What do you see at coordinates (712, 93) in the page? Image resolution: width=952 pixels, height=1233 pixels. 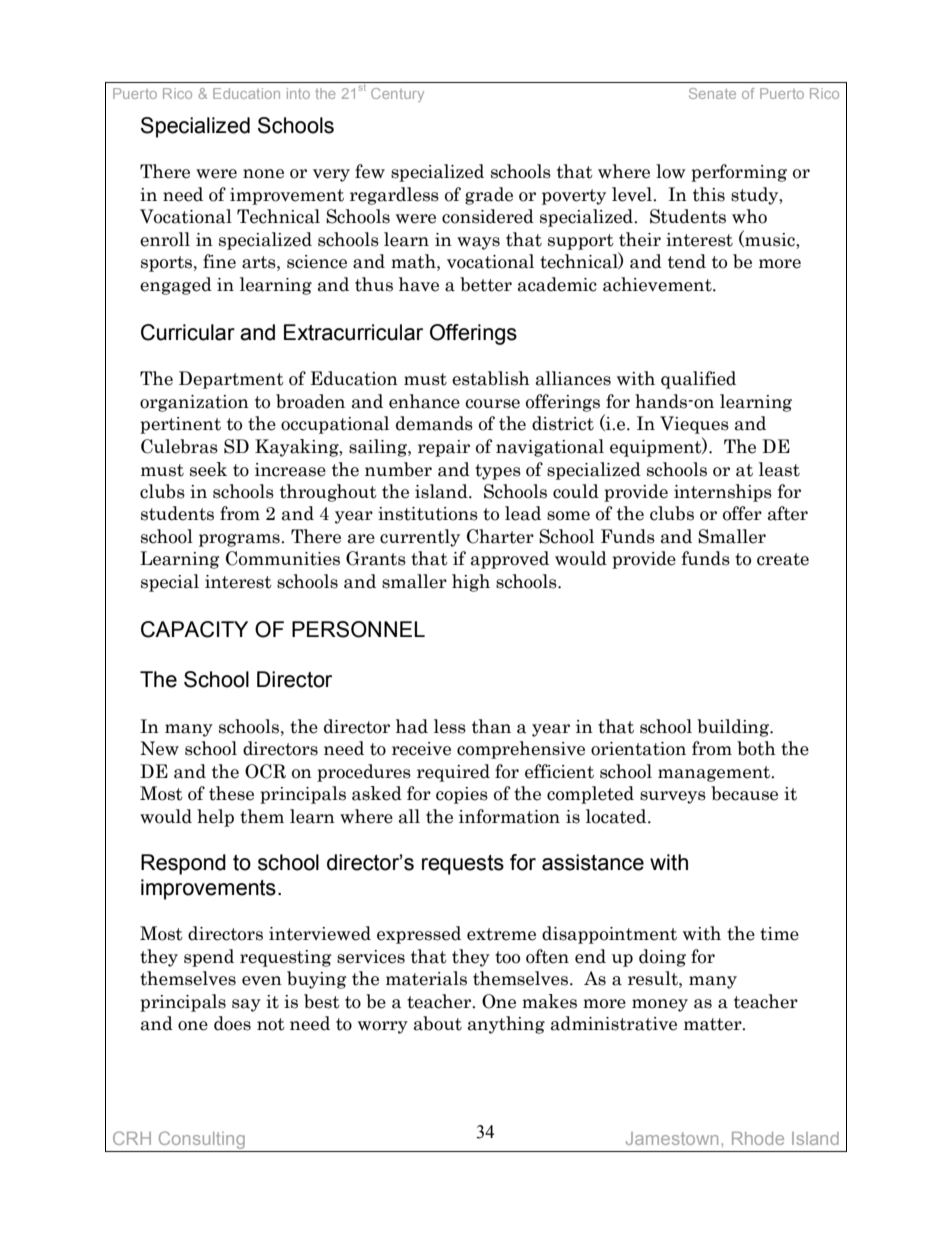 I see `Senate` at bounding box center [712, 93].
